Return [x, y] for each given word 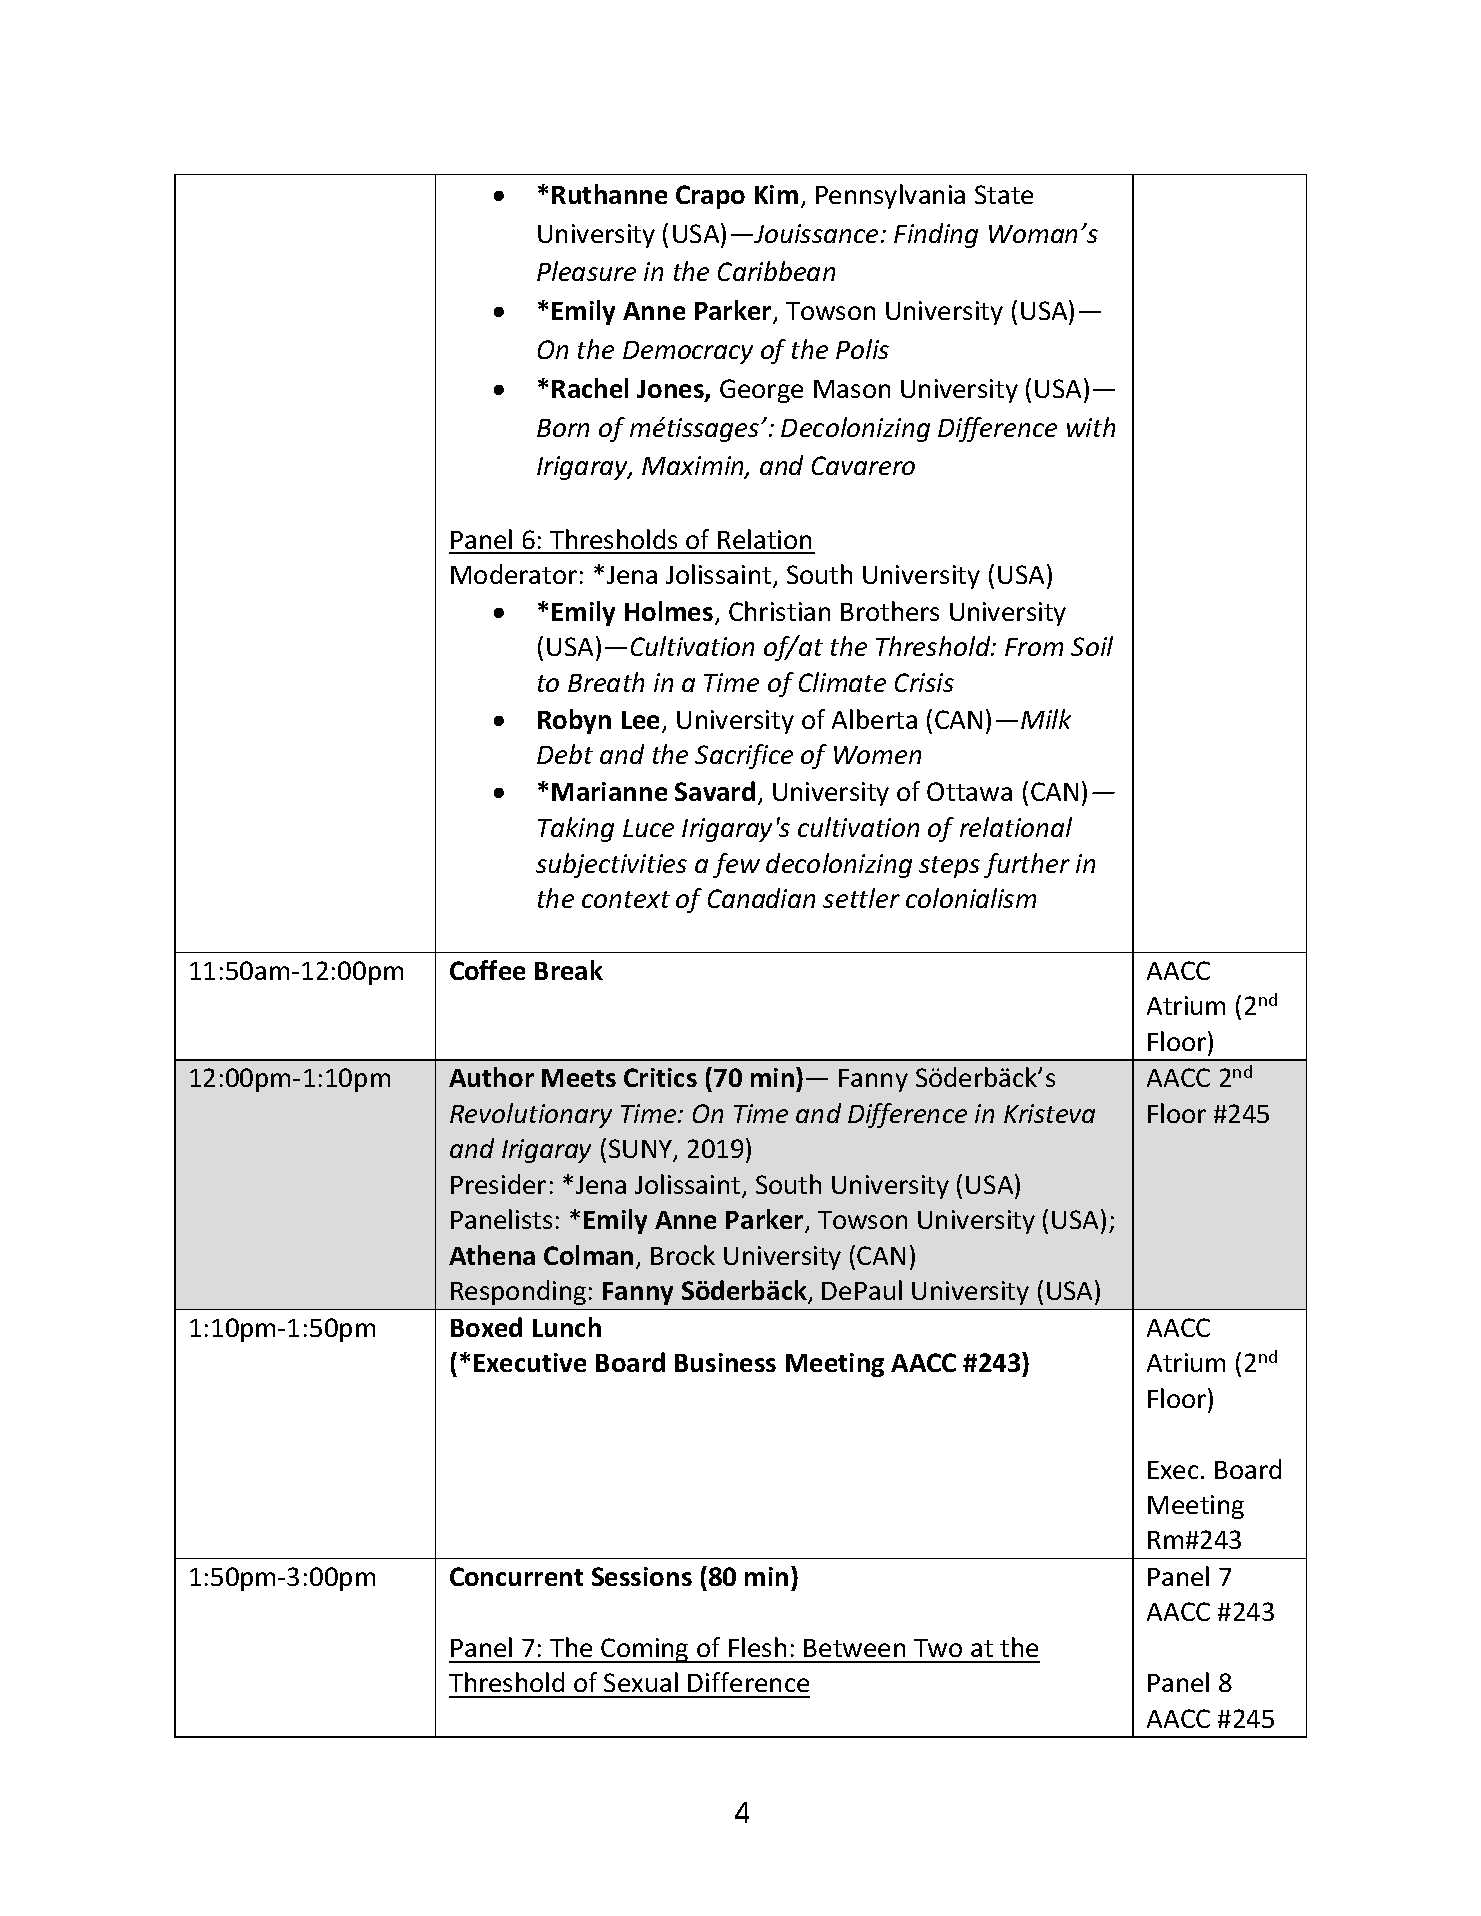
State [1004, 194]
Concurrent [516, 1576]
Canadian [761, 898]
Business [725, 1362]
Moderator [514, 574]
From [1034, 647]
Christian [779, 611]
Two [938, 1648]
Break [569, 970]
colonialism [971, 898]
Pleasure [586, 271]
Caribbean [776, 271]
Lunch [567, 1327]
